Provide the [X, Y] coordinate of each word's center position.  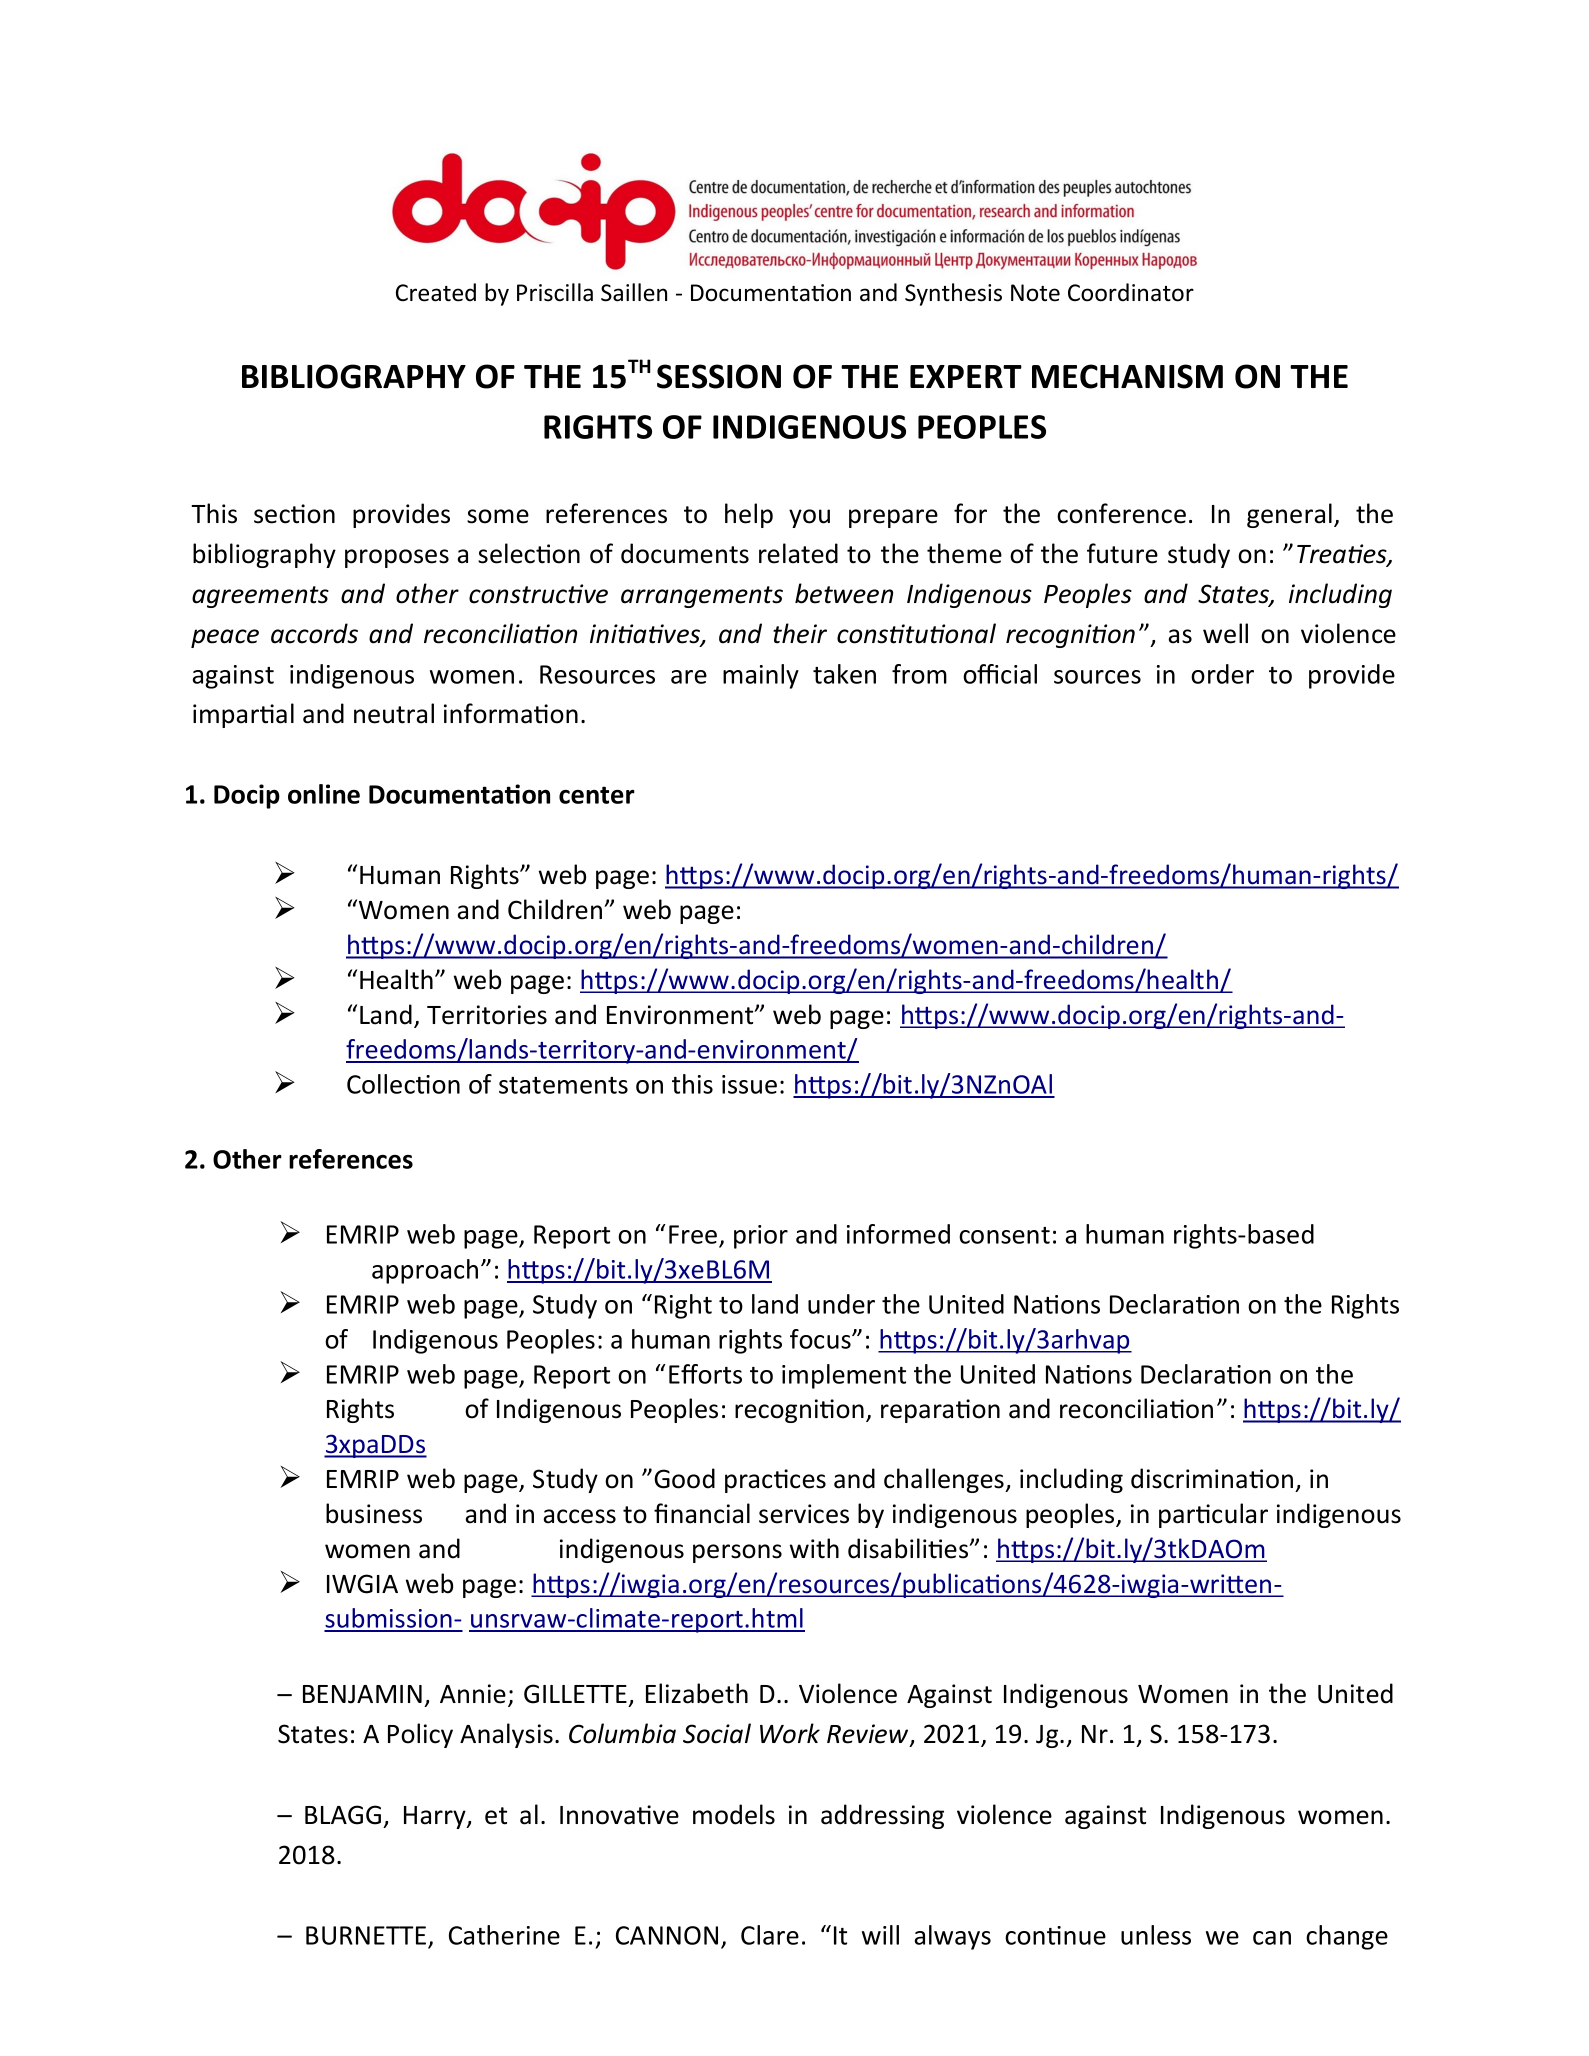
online [324, 794]
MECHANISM [1127, 376]
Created [436, 292]
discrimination [1212, 1478]
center [597, 795]
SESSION [719, 376]
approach [425, 1271]
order [1222, 674]
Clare [770, 1935]
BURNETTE [367, 1937]
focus [821, 1339]
